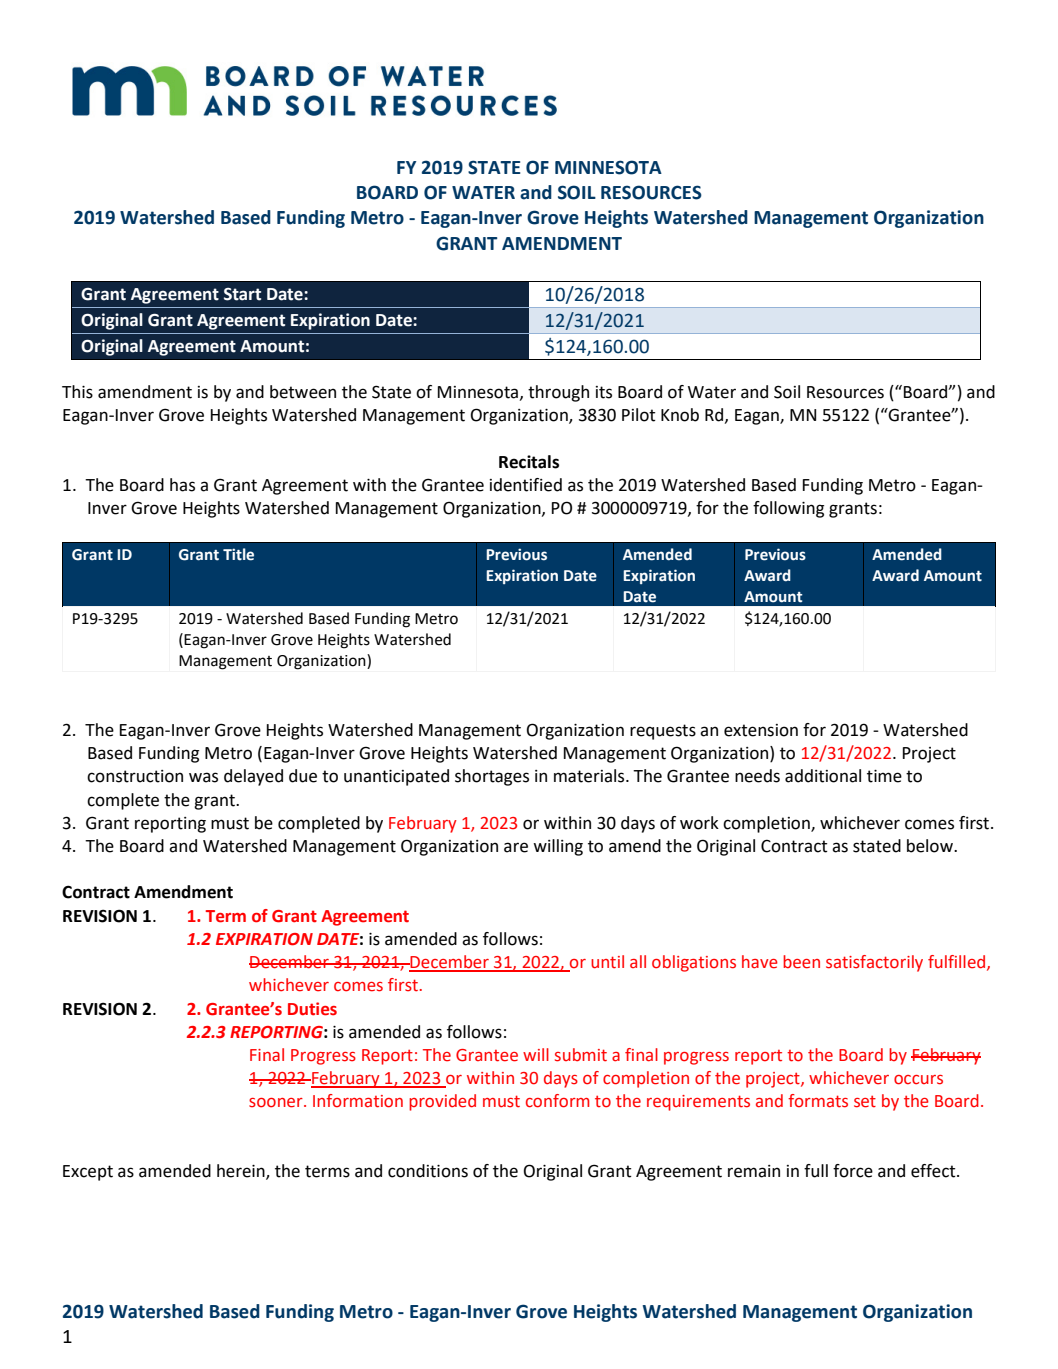  I want to click on was, so click(203, 777).
